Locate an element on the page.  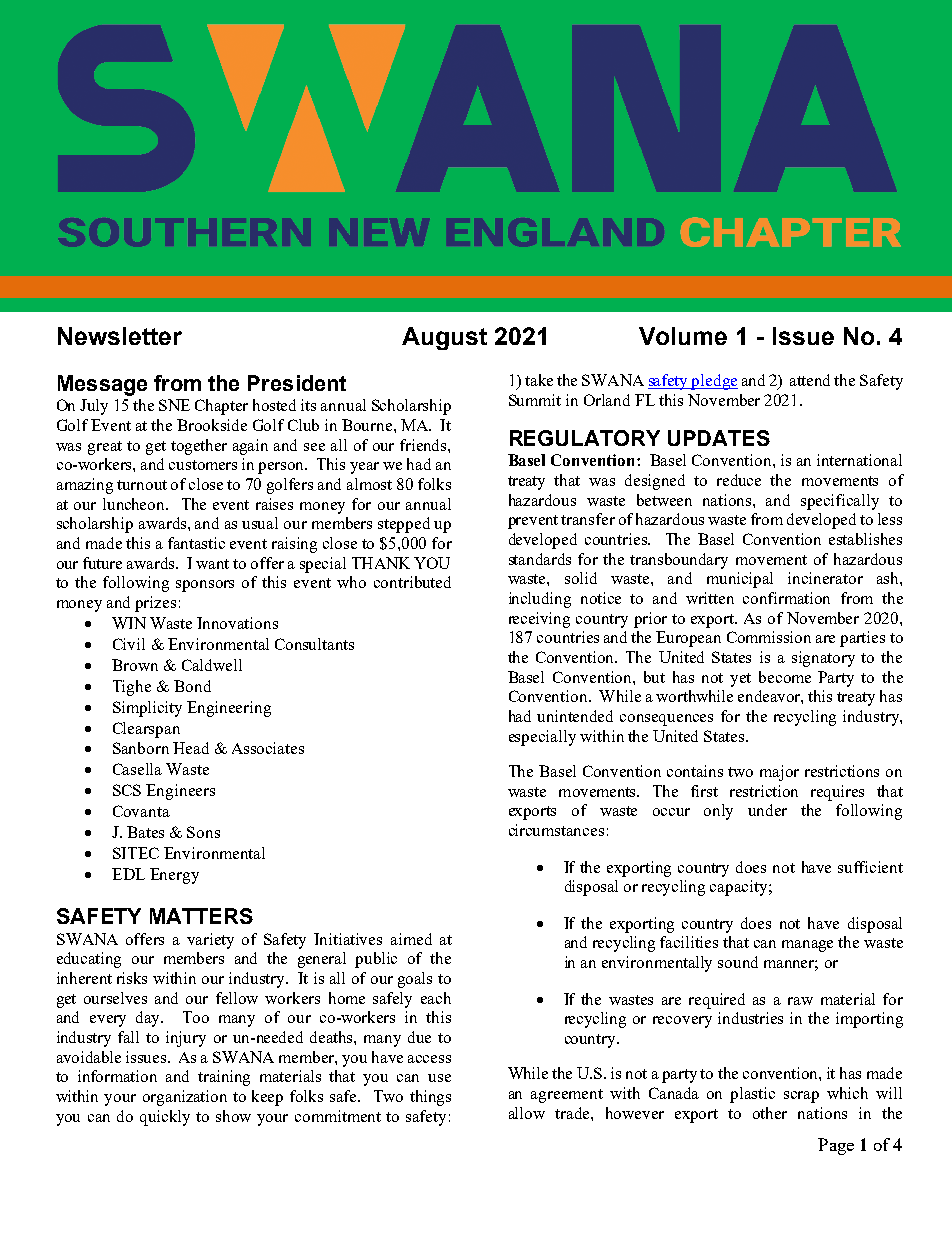
Newsletter is located at coordinates (120, 336).
